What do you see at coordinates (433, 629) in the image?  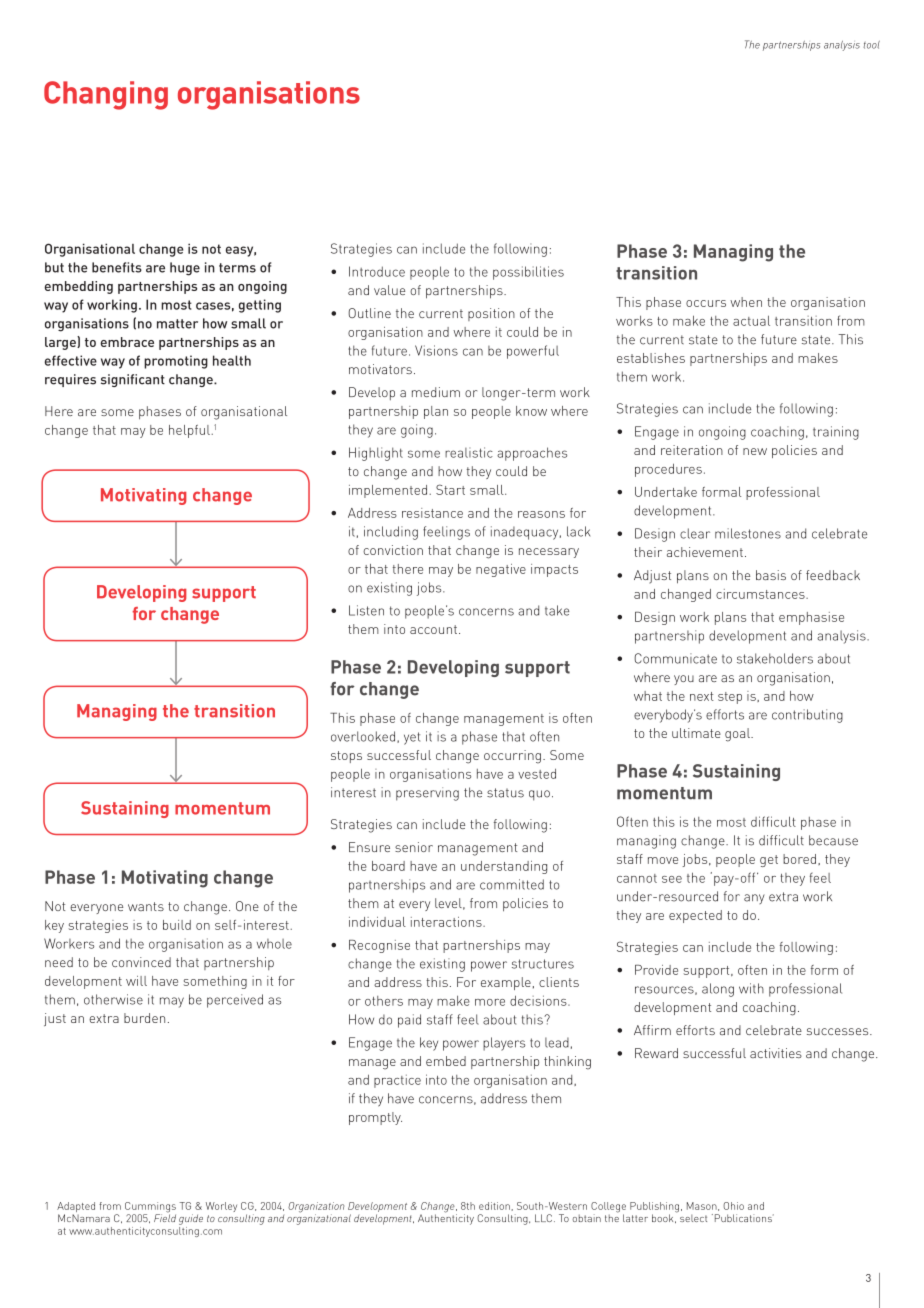 I see `account` at bounding box center [433, 629].
